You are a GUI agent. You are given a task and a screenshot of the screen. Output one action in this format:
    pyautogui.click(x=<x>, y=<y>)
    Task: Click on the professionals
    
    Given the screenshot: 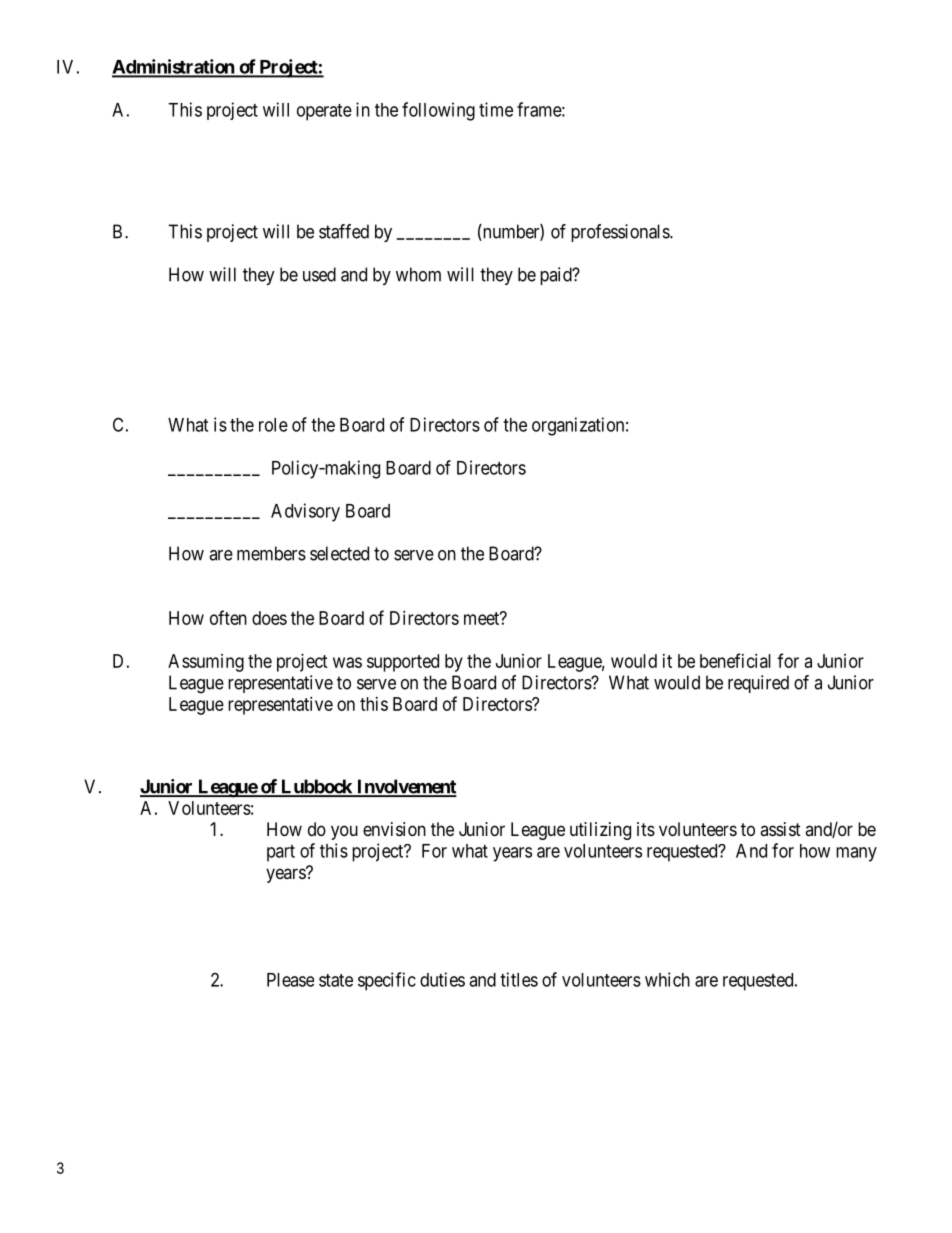 What is the action you would take?
    pyautogui.click(x=621, y=233)
